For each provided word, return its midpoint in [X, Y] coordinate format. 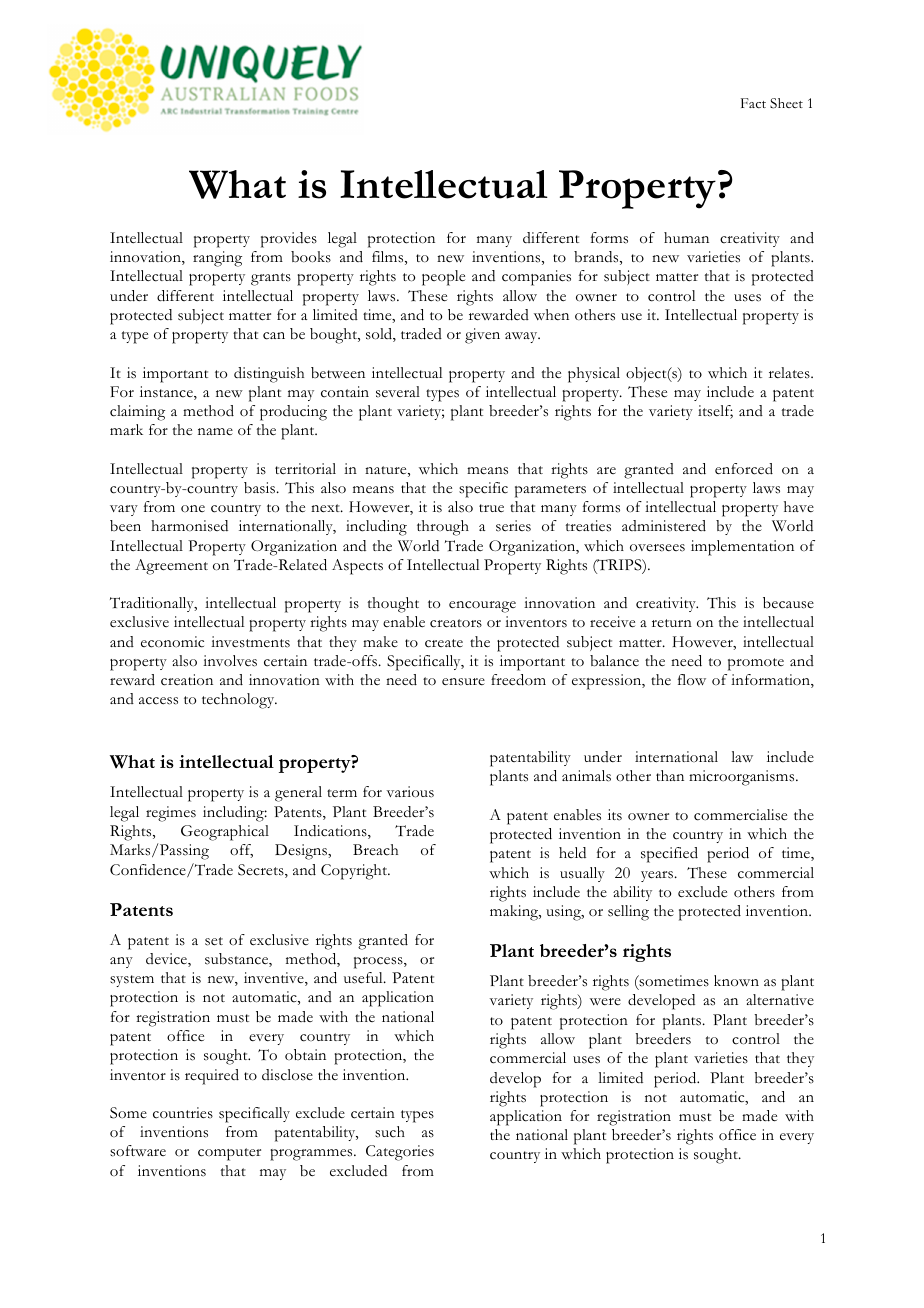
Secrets [262, 871]
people [443, 278]
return [672, 623]
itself [715, 412]
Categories [400, 1153]
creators [456, 623]
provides [289, 240]
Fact [753, 103]
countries [183, 1113]
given [482, 336]
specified [669, 855]
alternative [780, 1000]
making [515, 913]
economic [172, 642]
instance [167, 393]
